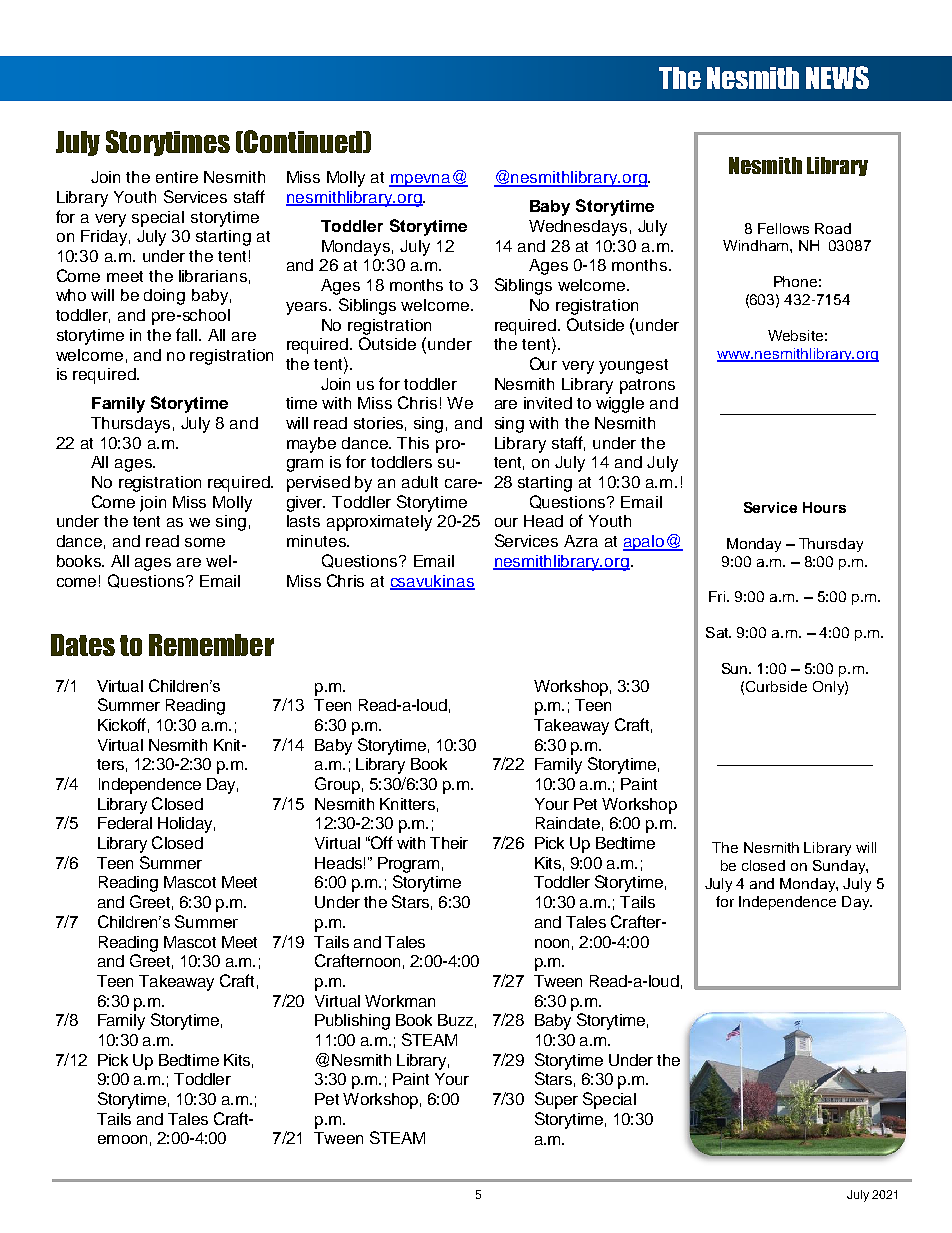 The width and height of the screenshot is (952, 1233). Describe the element at coordinates (188, 334) in the screenshot. I see `fall` at that location.
